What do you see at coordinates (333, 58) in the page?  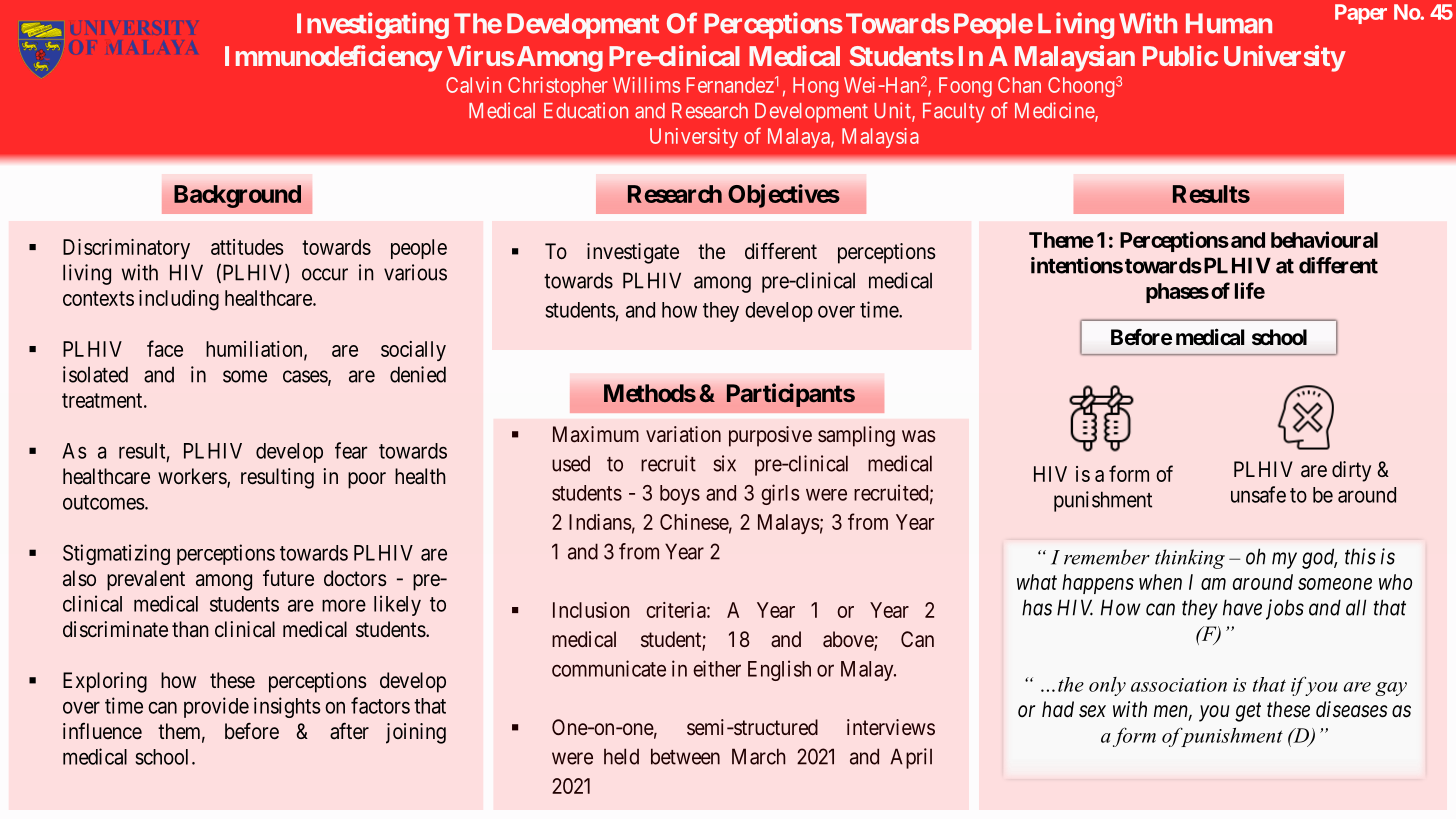 I see `Immunodeficiency` at bounding box center [333, 58].
